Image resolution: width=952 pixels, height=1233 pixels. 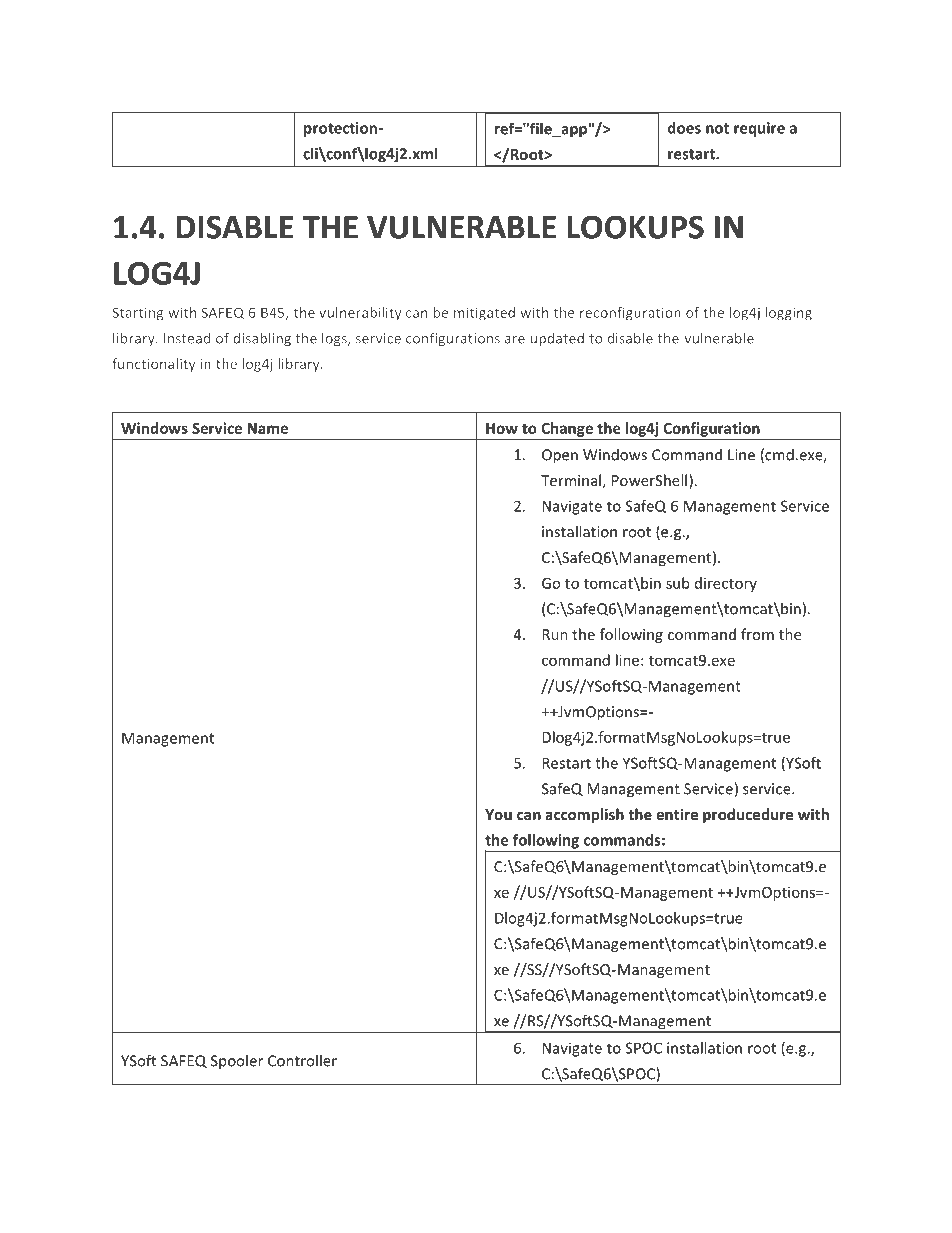 I want to click on directory, so click(x=726, y=584).
